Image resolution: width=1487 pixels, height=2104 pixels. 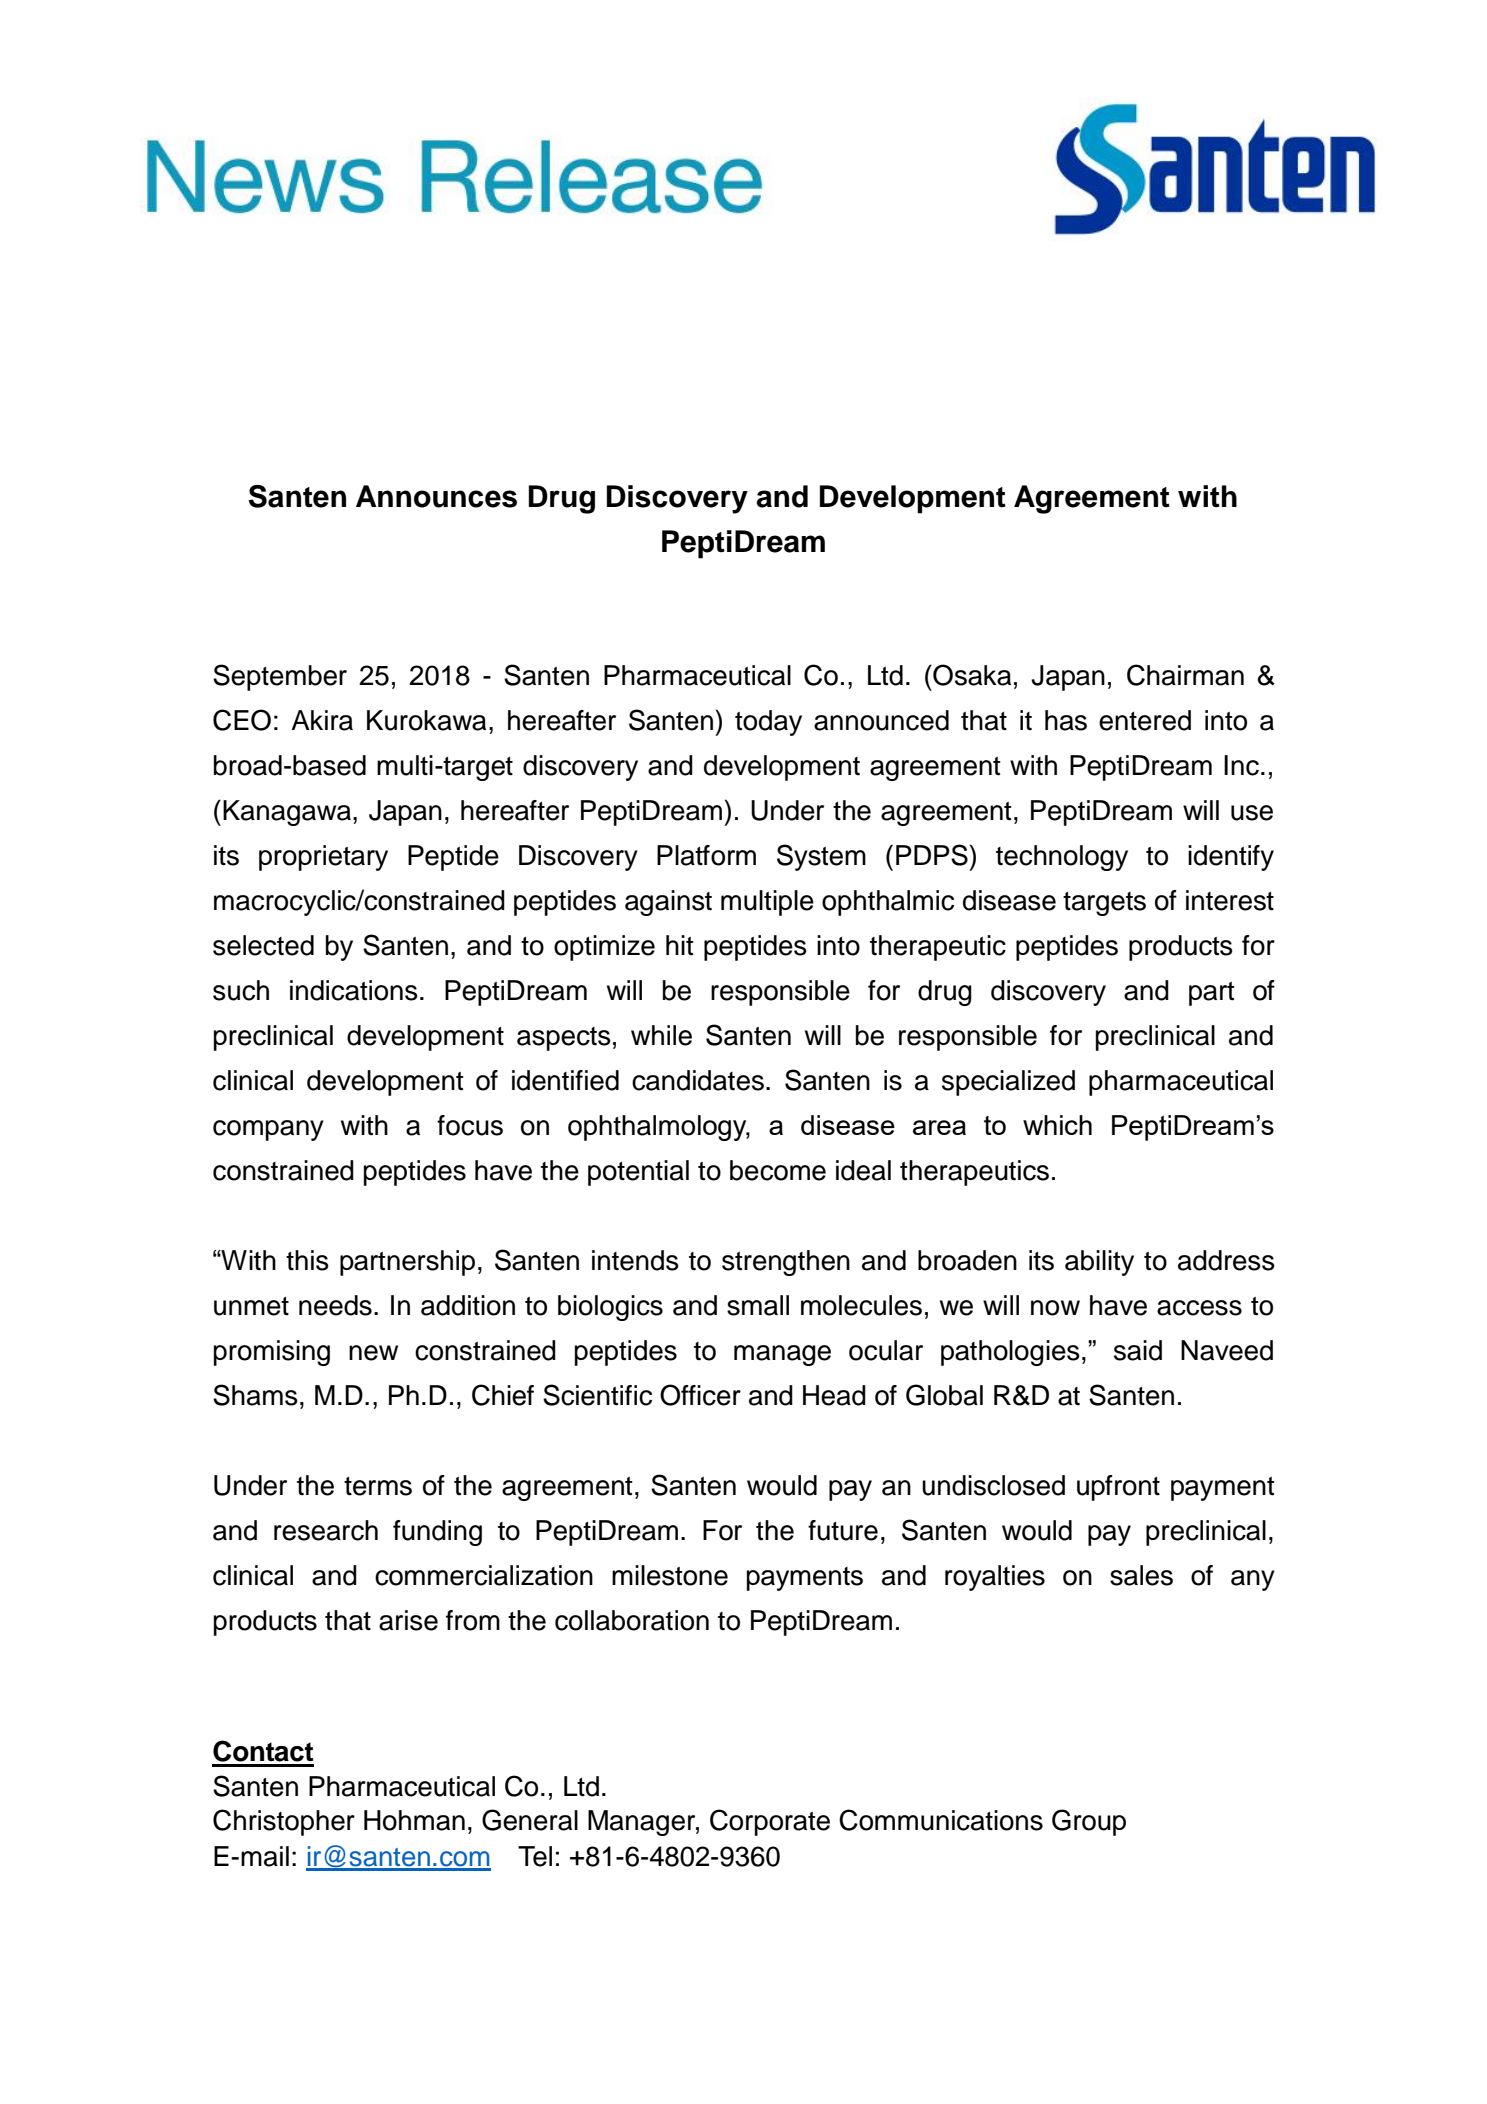 What do you see at coordinates (1057, 1125) in the screenshot?
I see `which` at bounding box center [1057, 1125].
